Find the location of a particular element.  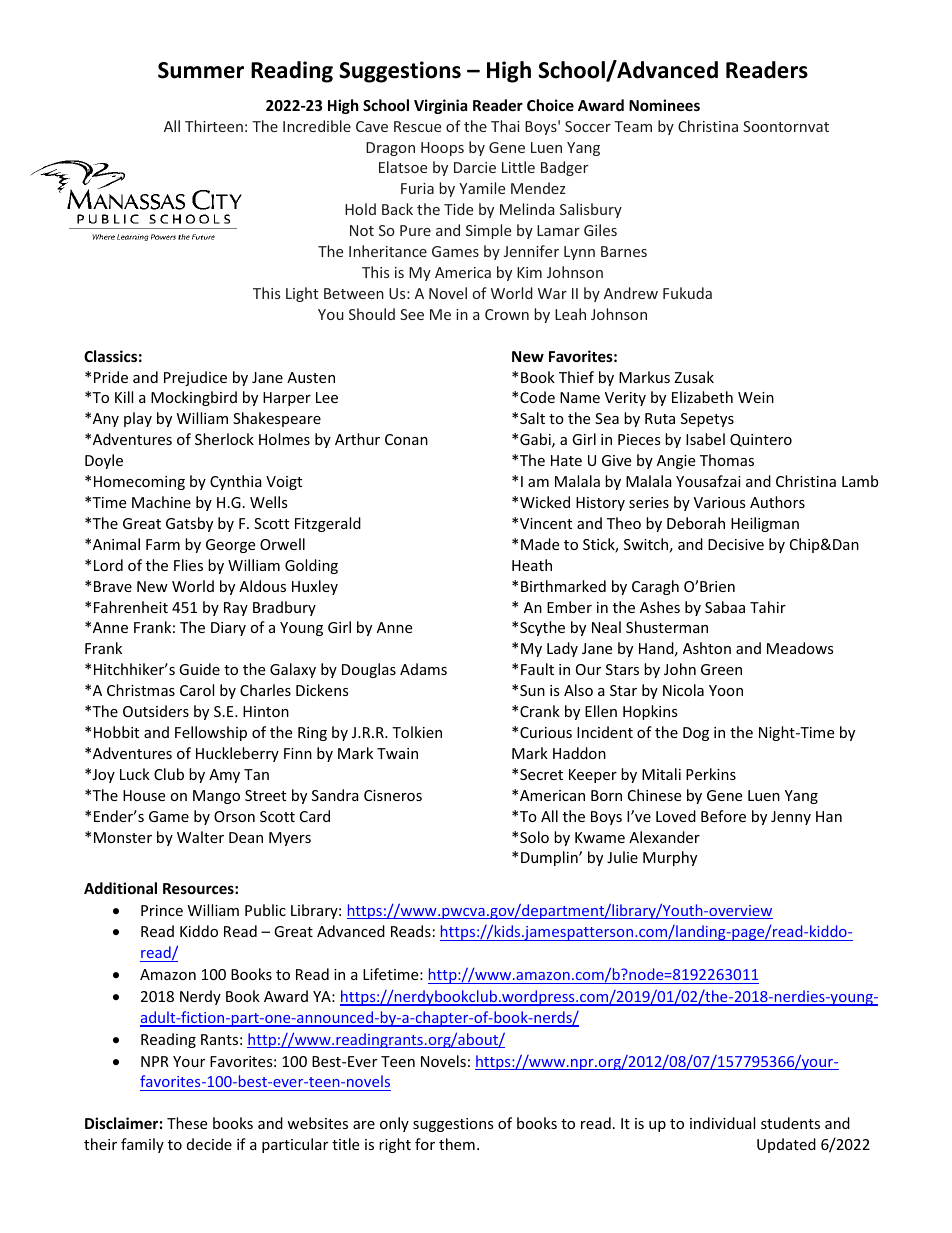

Ray is located at coordinates (236, 609).
